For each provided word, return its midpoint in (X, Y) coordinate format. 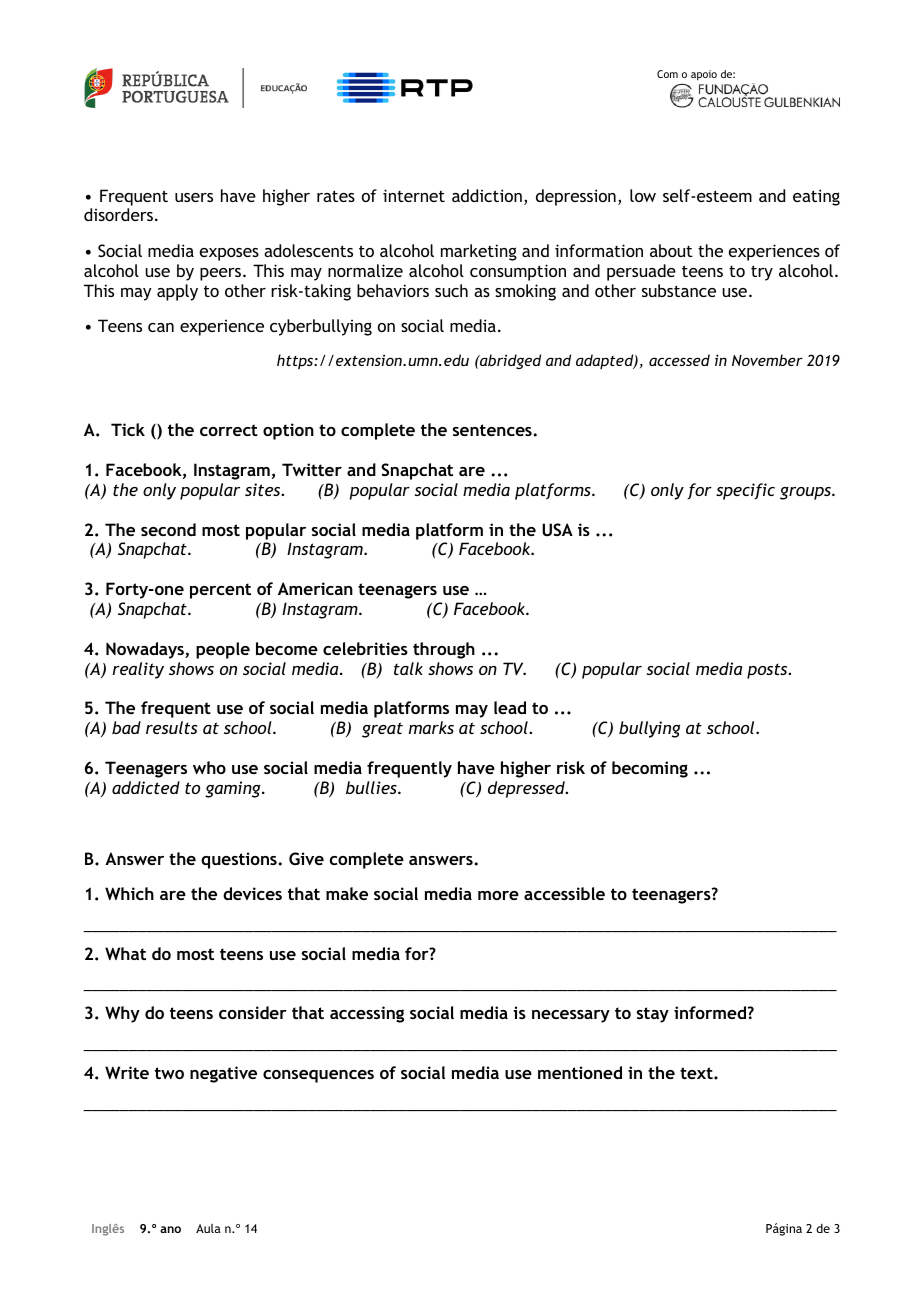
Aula (208, 1228)
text (697, 1073)
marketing (479, 252)
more (498, 895)
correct (229, 430)
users (194, 197)
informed (710, 1012)
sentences (493, 430)
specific (745, 491)
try (762, 273)
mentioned (580, 1072)
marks (431, 727)
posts (768, 671)
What (125, 953)
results (171, 727)
